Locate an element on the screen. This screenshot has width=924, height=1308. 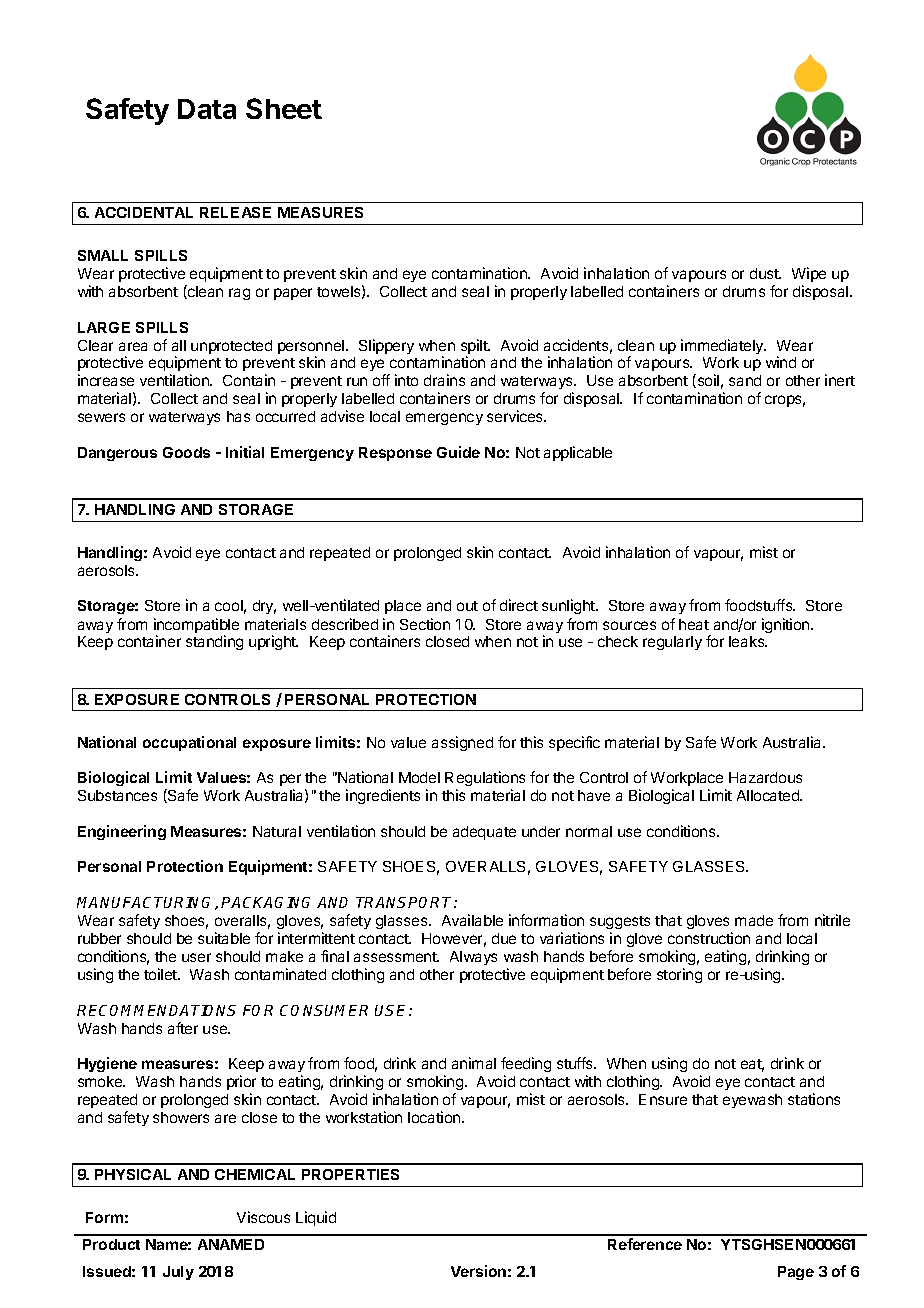
Data is located at coordinates (207, 109).
